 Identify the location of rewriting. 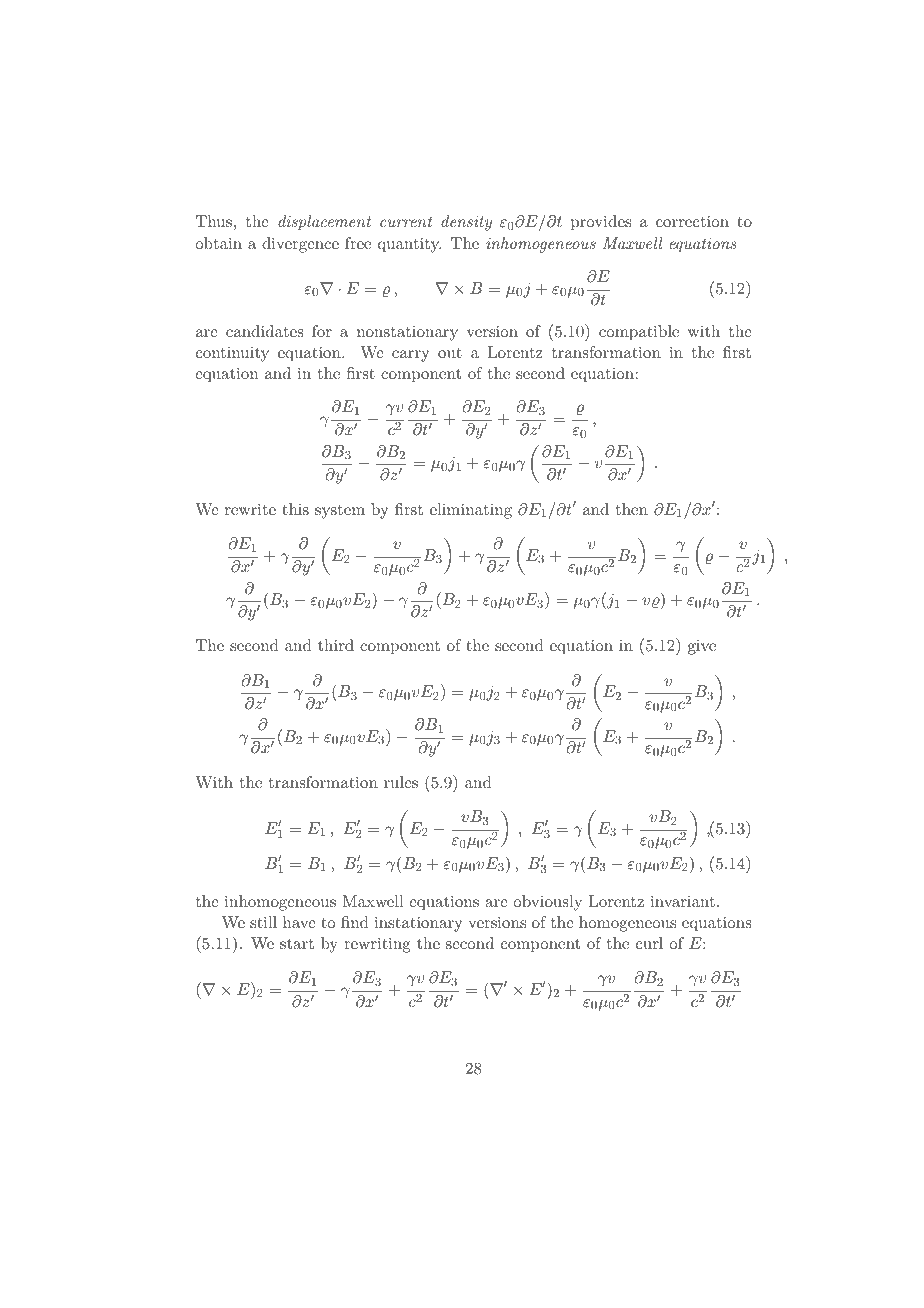
(377, 945).
